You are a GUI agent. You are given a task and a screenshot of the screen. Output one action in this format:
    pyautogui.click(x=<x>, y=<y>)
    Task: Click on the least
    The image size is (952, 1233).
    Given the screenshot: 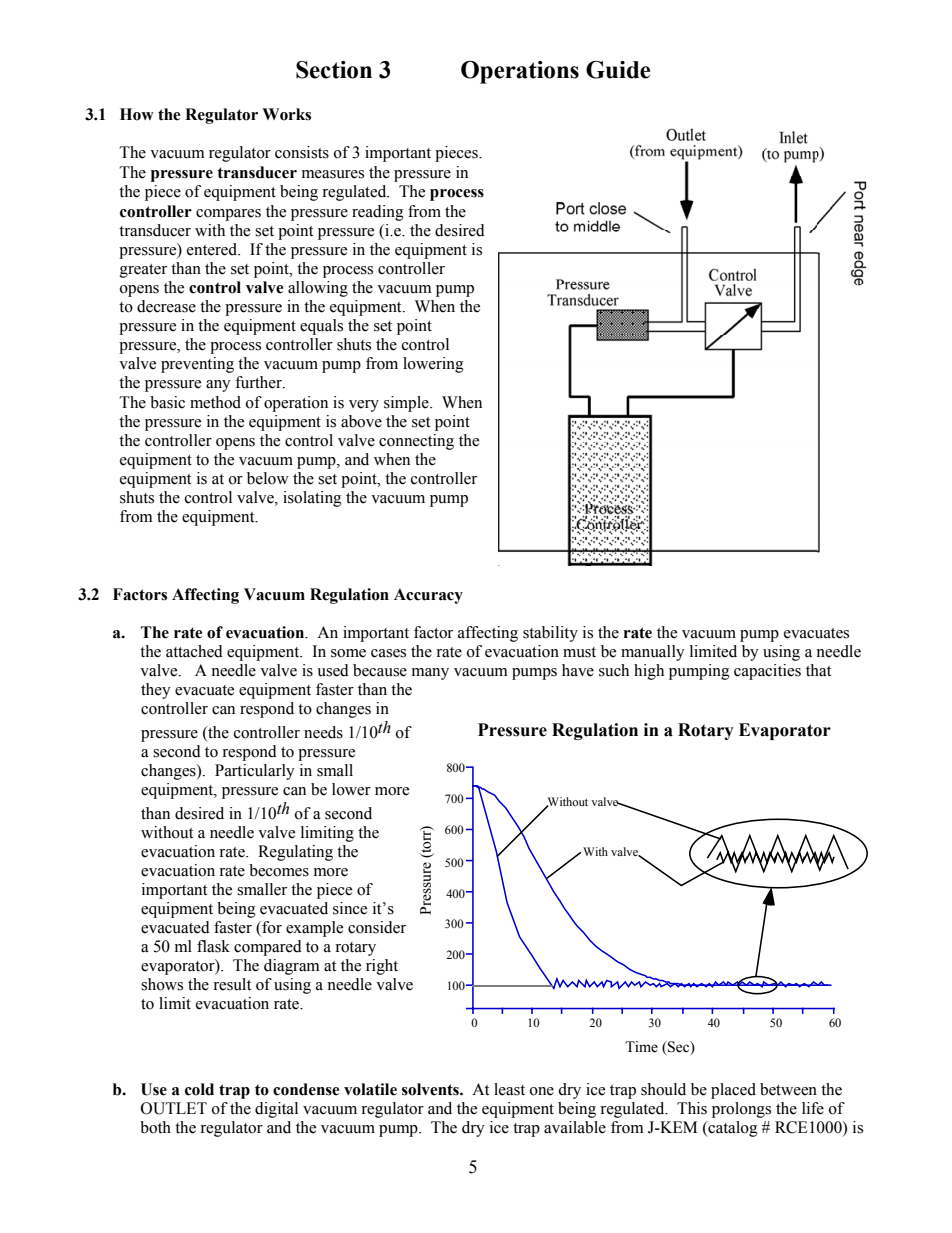 What is the action you would take?
    pyautogui.click(x=509, y=1089)
